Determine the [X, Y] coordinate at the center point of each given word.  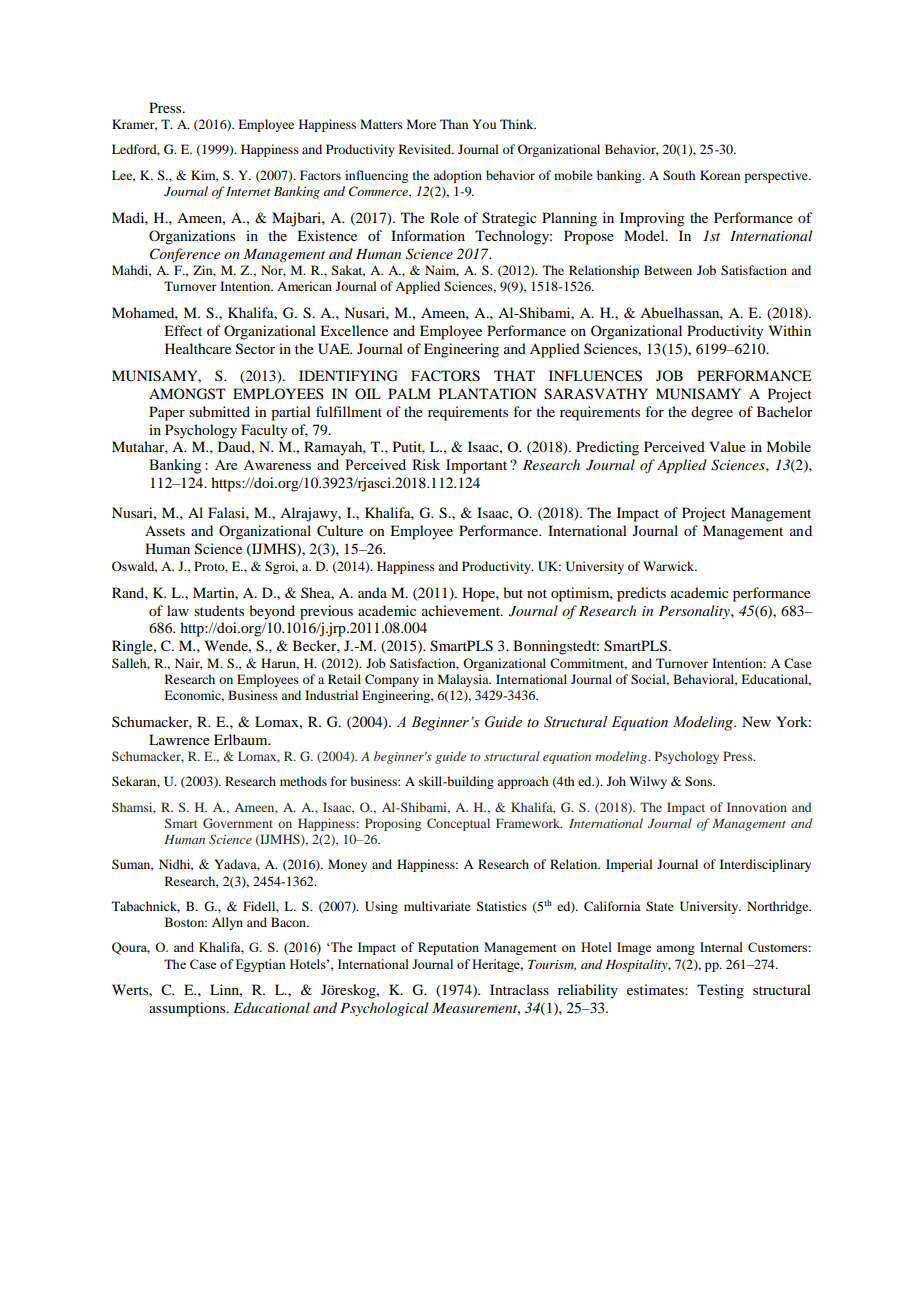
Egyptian [261, 965]
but [513, 592]
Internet [248, 191]
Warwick [670, 566]
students [219, 610]
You [484, 124]
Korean [720, 175]
